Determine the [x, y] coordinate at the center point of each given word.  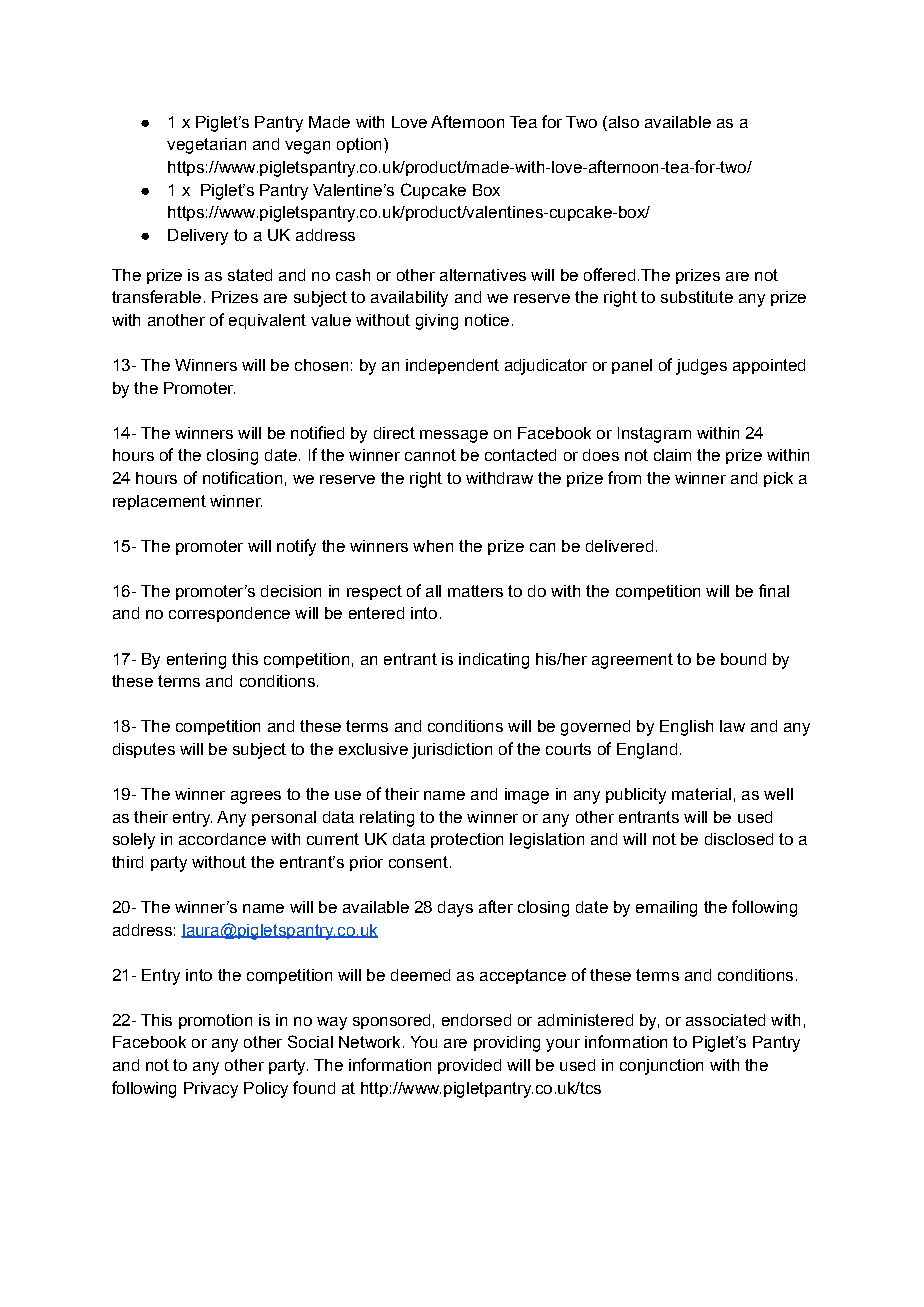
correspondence [229, 614]
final [774, 590]
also [622, 122]
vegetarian [206, 146]
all [433, 591]
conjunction [661, 1067]
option [359, 145]
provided [469, 1066]
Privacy [211, 1090]
